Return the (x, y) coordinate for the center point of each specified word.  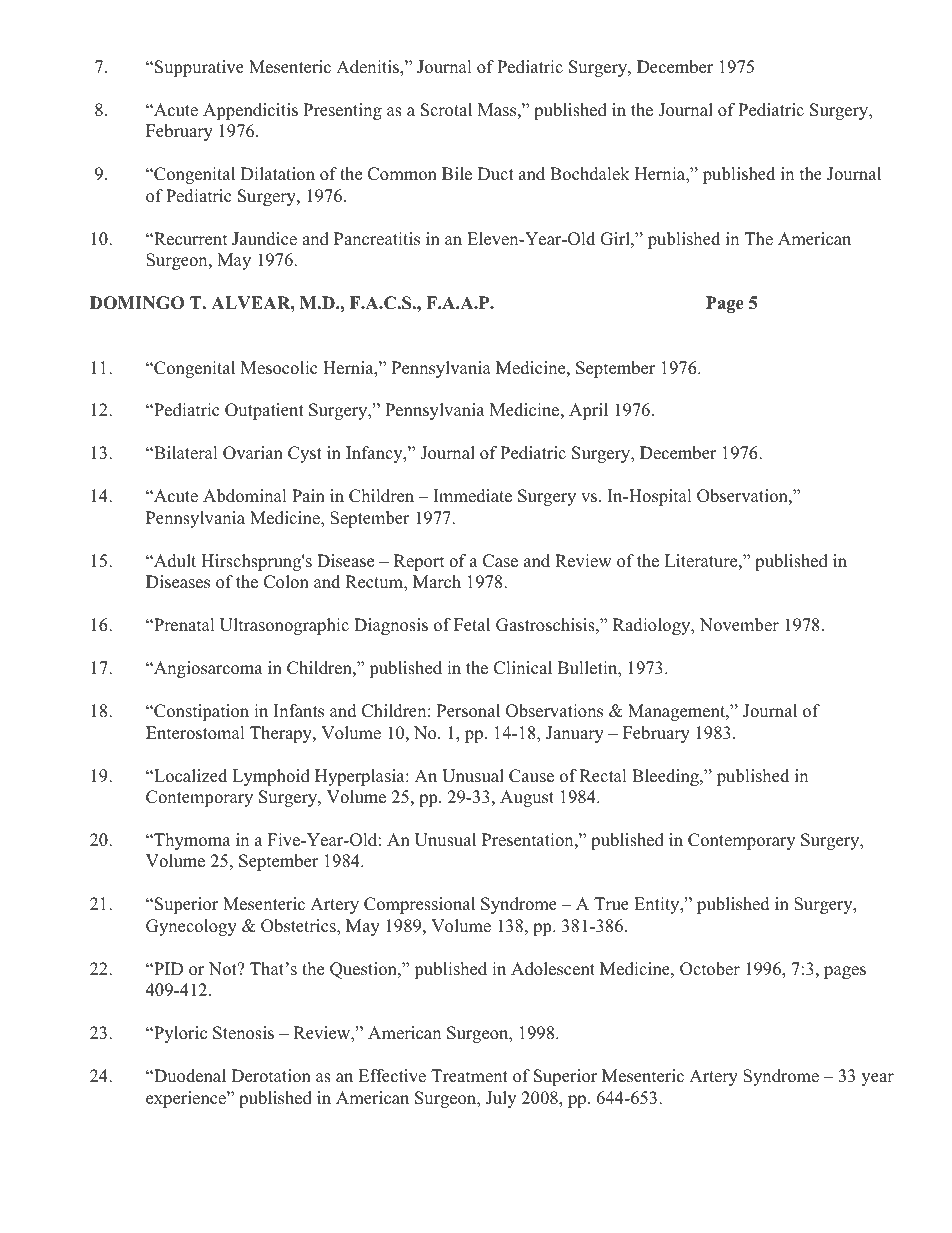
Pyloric (179, 1034)
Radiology (653, 626)
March (437, 582)
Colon (286, 582)
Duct (496, 174)
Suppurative (199, 68)
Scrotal (446, 110)
